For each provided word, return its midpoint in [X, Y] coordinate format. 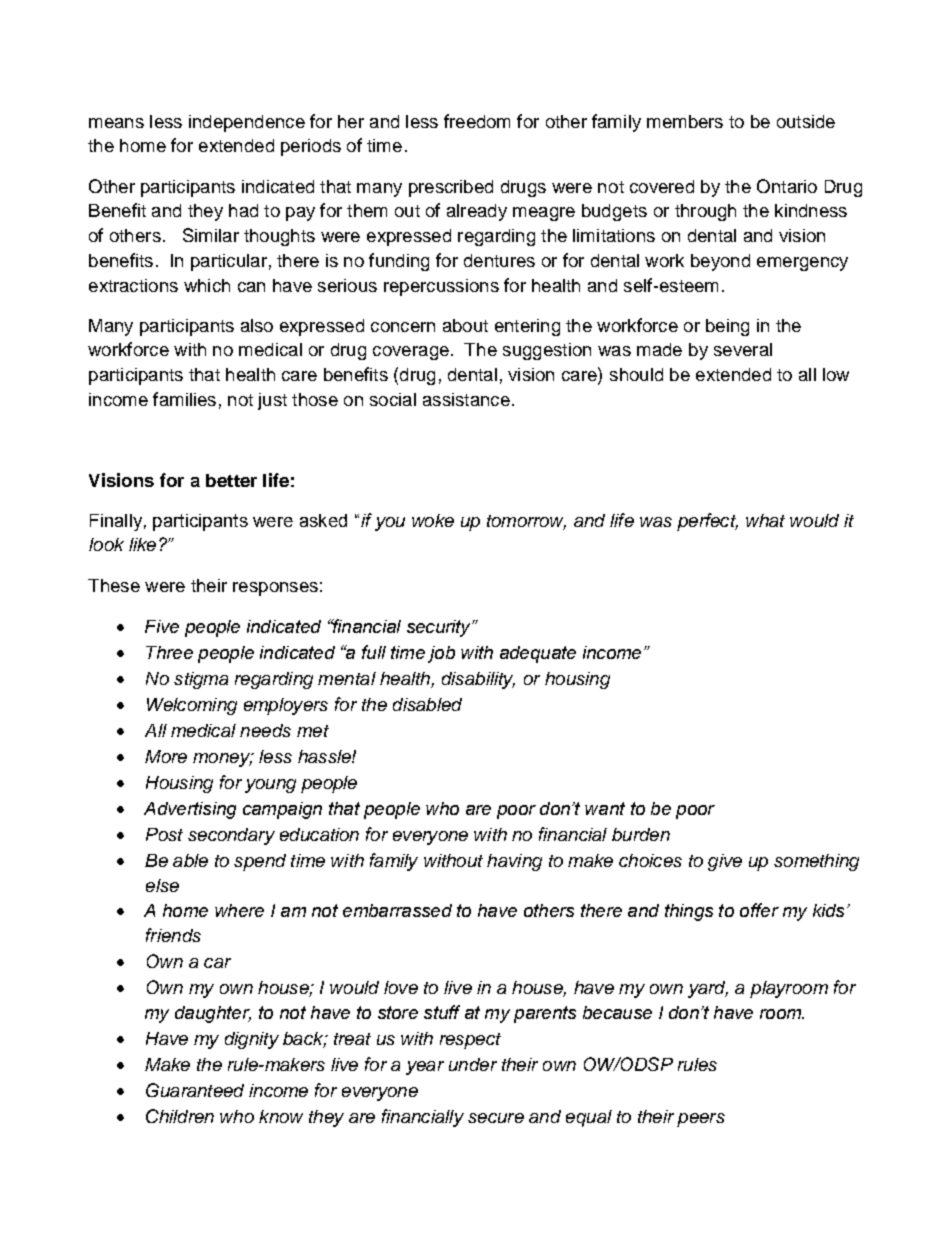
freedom [477, 121]
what [765, 520]
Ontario [787, 186]
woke [433, 520]
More [166, 756]
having [514, 862]
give [725, 862]
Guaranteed [195, 1090]
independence [247, 123]
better [231, 480]
